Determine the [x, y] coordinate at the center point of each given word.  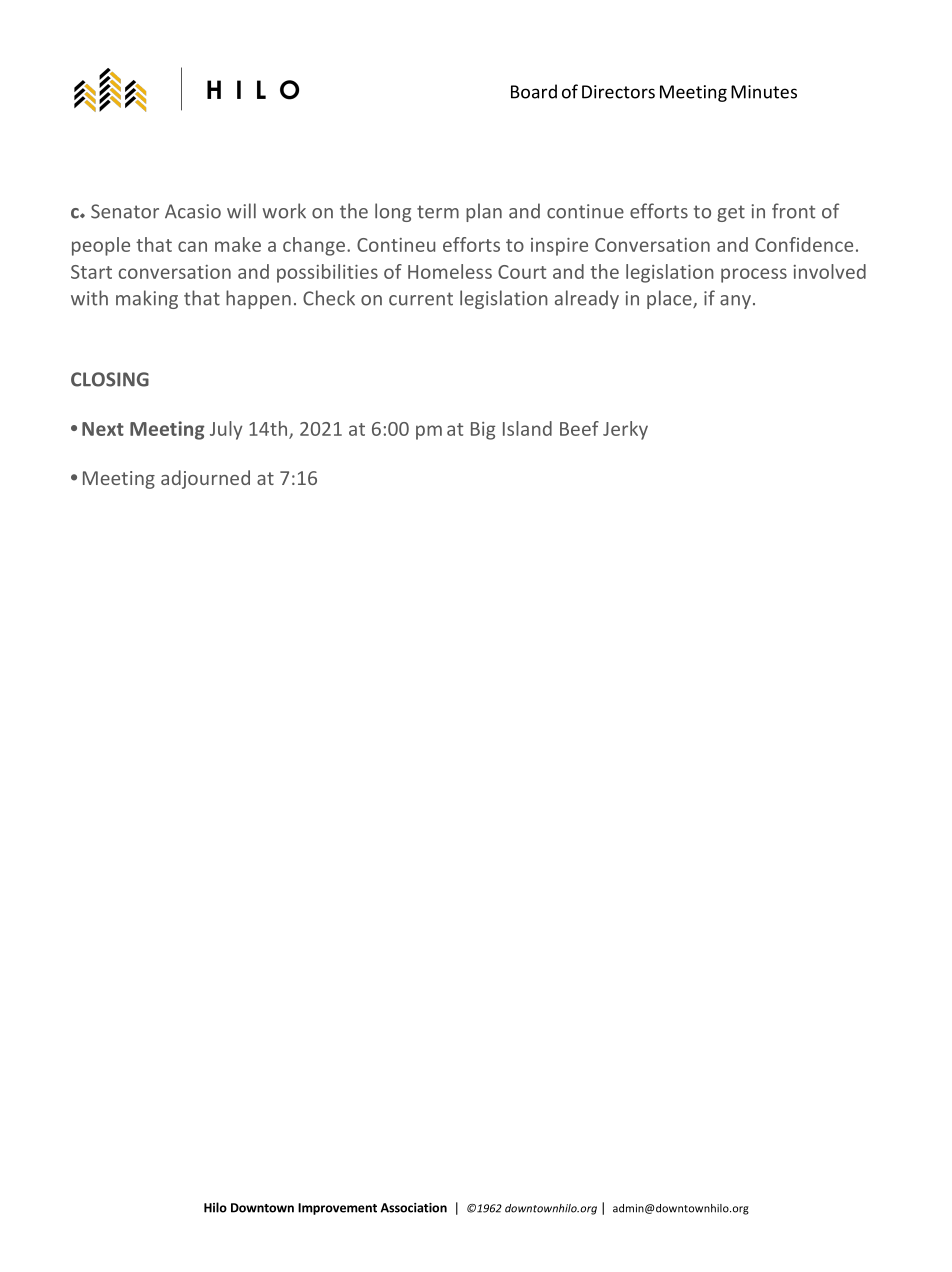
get [731, 213]
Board [534, 91]
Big [483, 431]
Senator [125, 211]
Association [414, 1208]
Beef [579, 428]
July [226, 430]
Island [527, 428]
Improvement [337, 1209]
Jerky [625, 430]
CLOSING [110, 379]
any [735, 302]
